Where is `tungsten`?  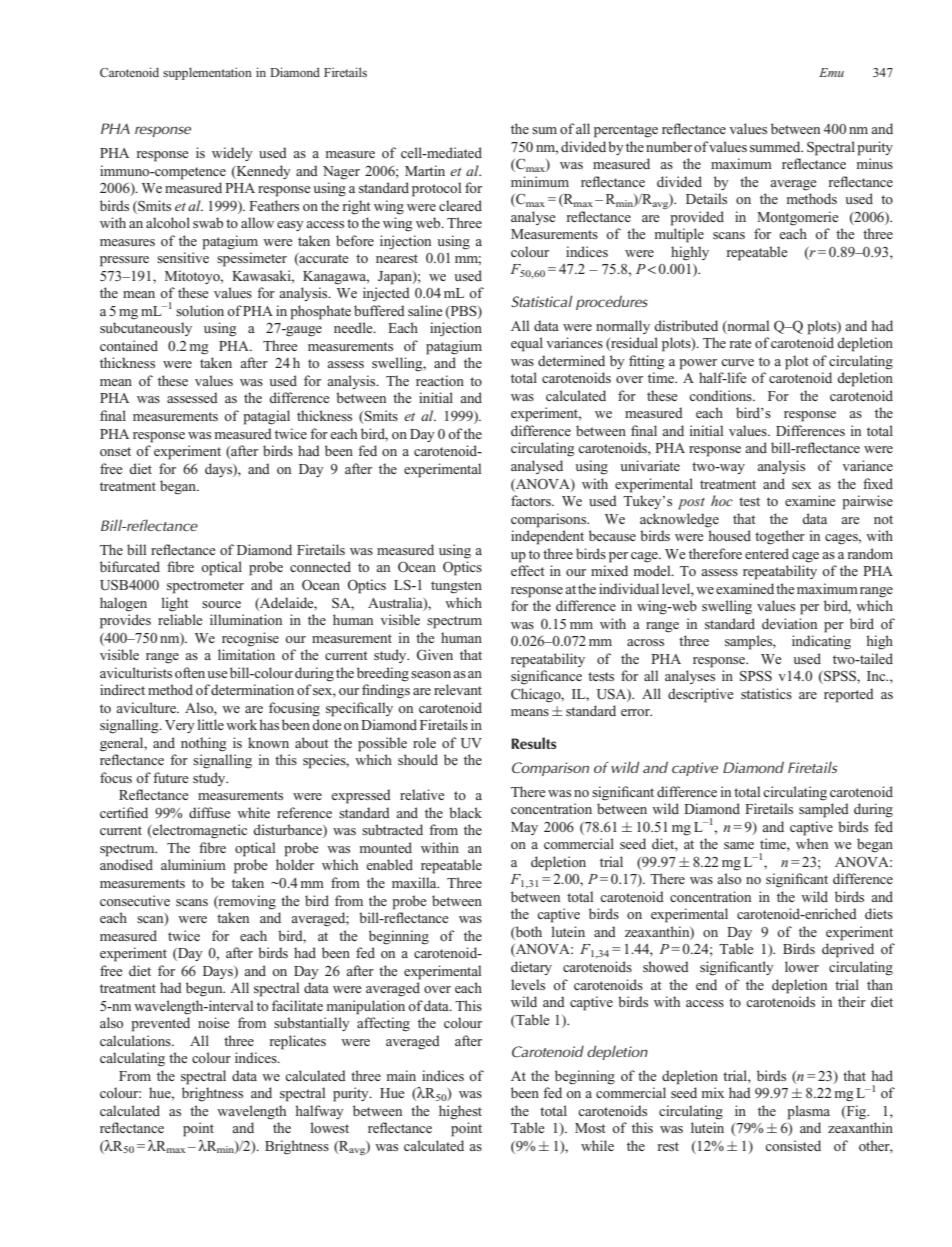
tungsten is located at coordinates (456, 587).
